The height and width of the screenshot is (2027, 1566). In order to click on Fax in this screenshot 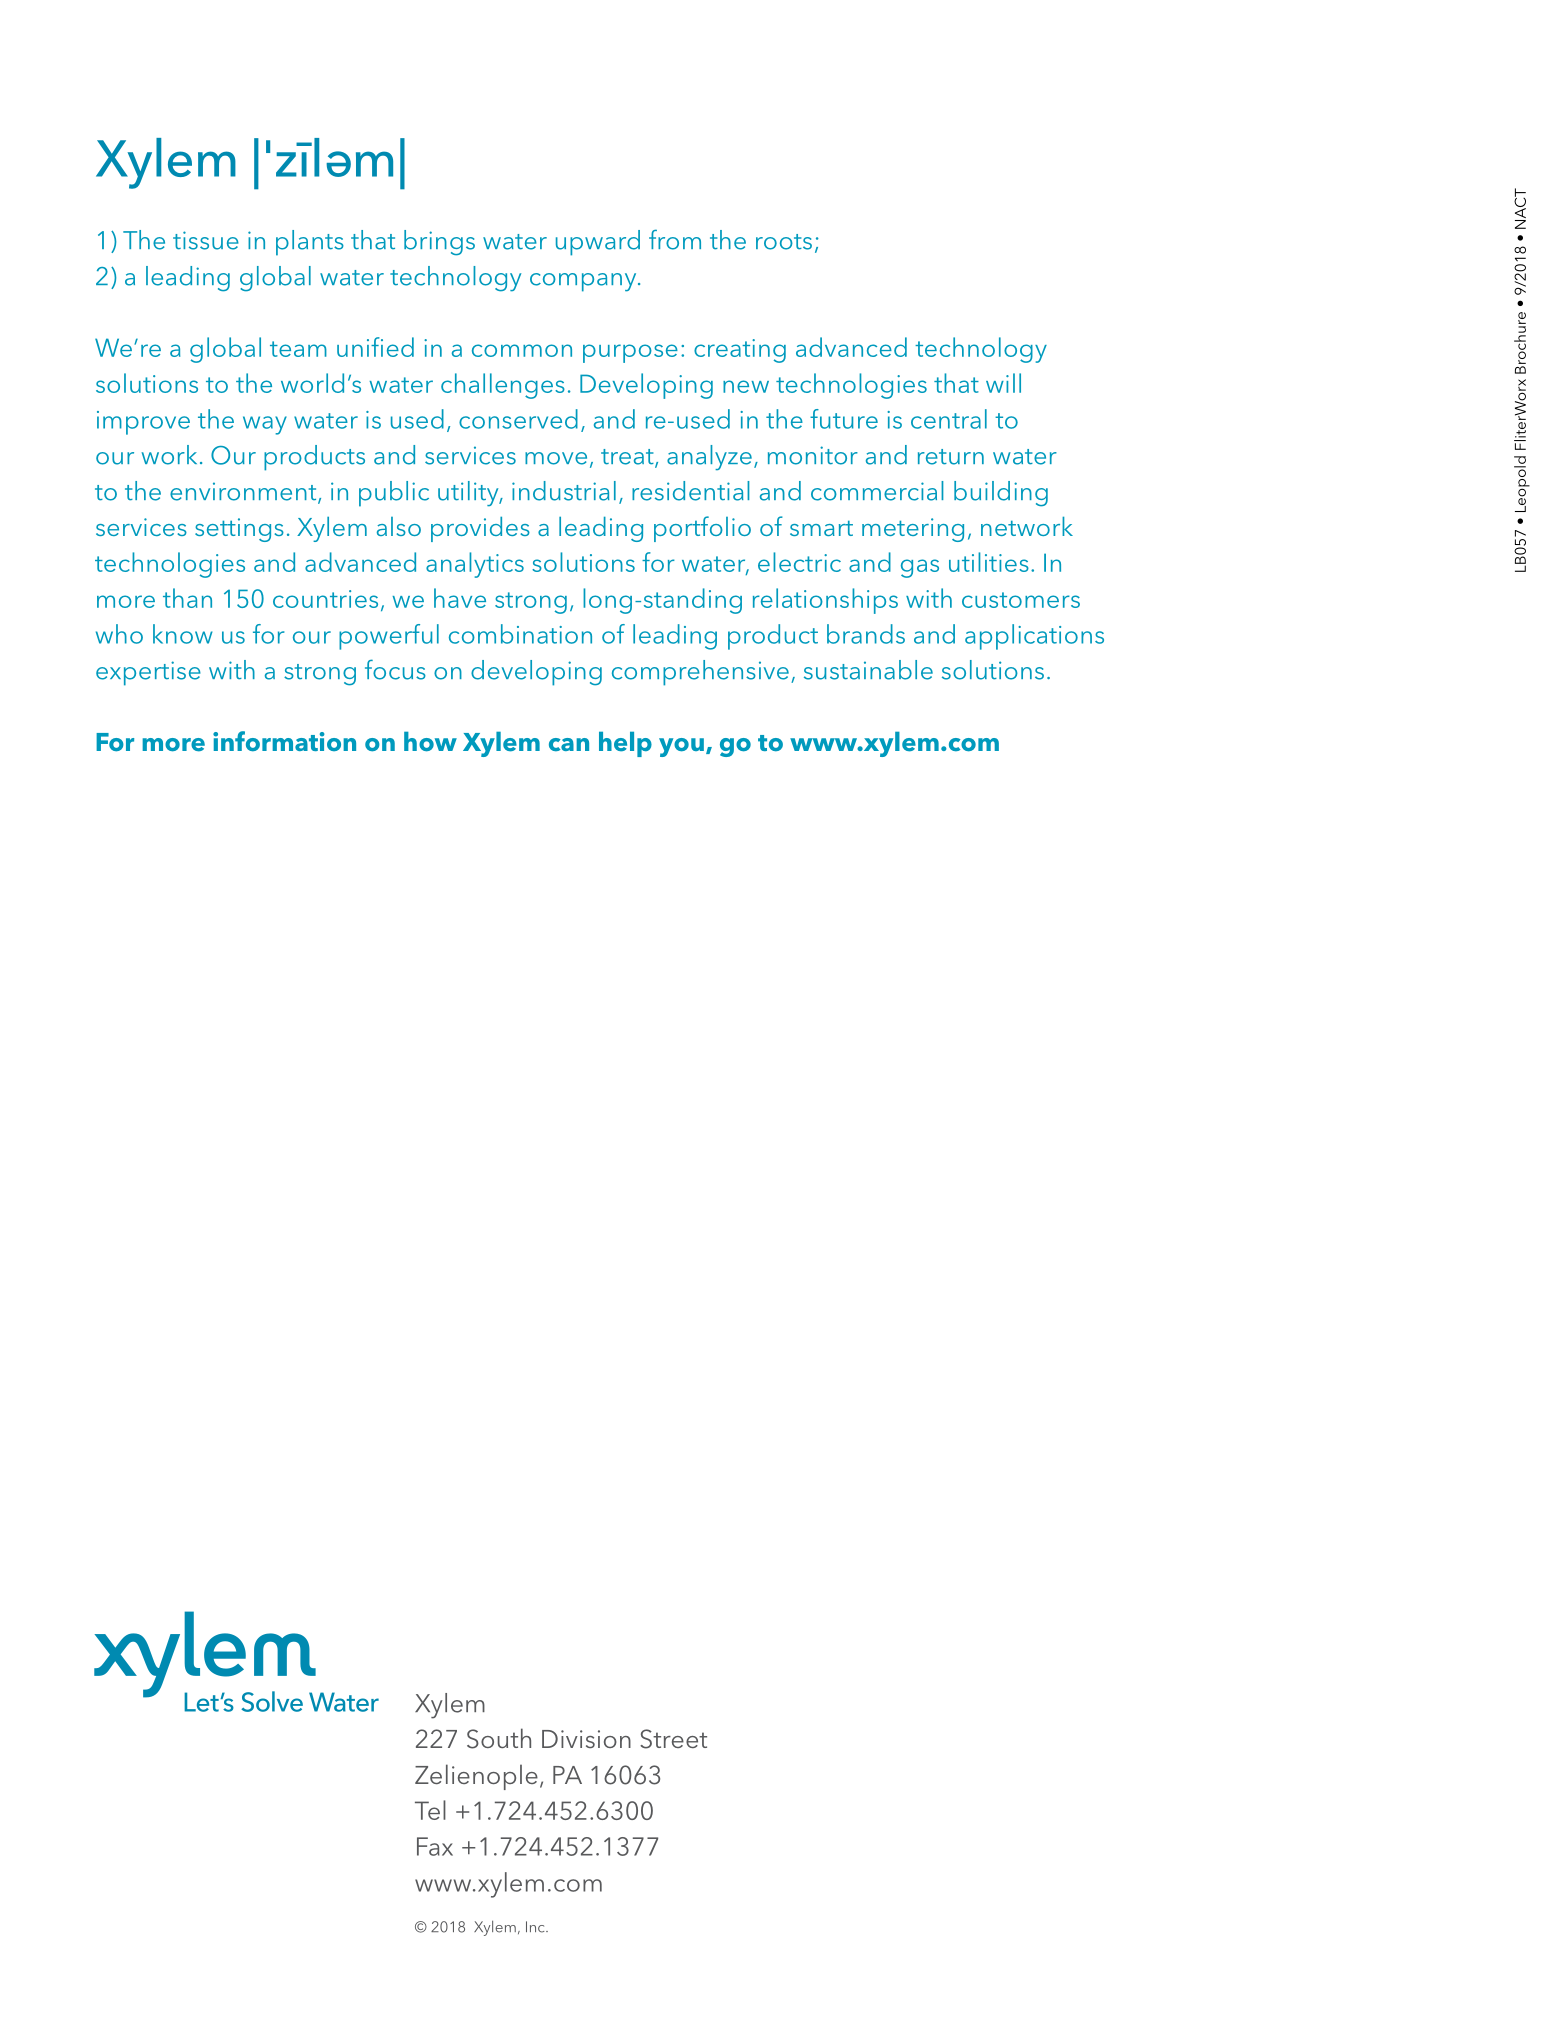, I will do `click(435, 1846)`.
